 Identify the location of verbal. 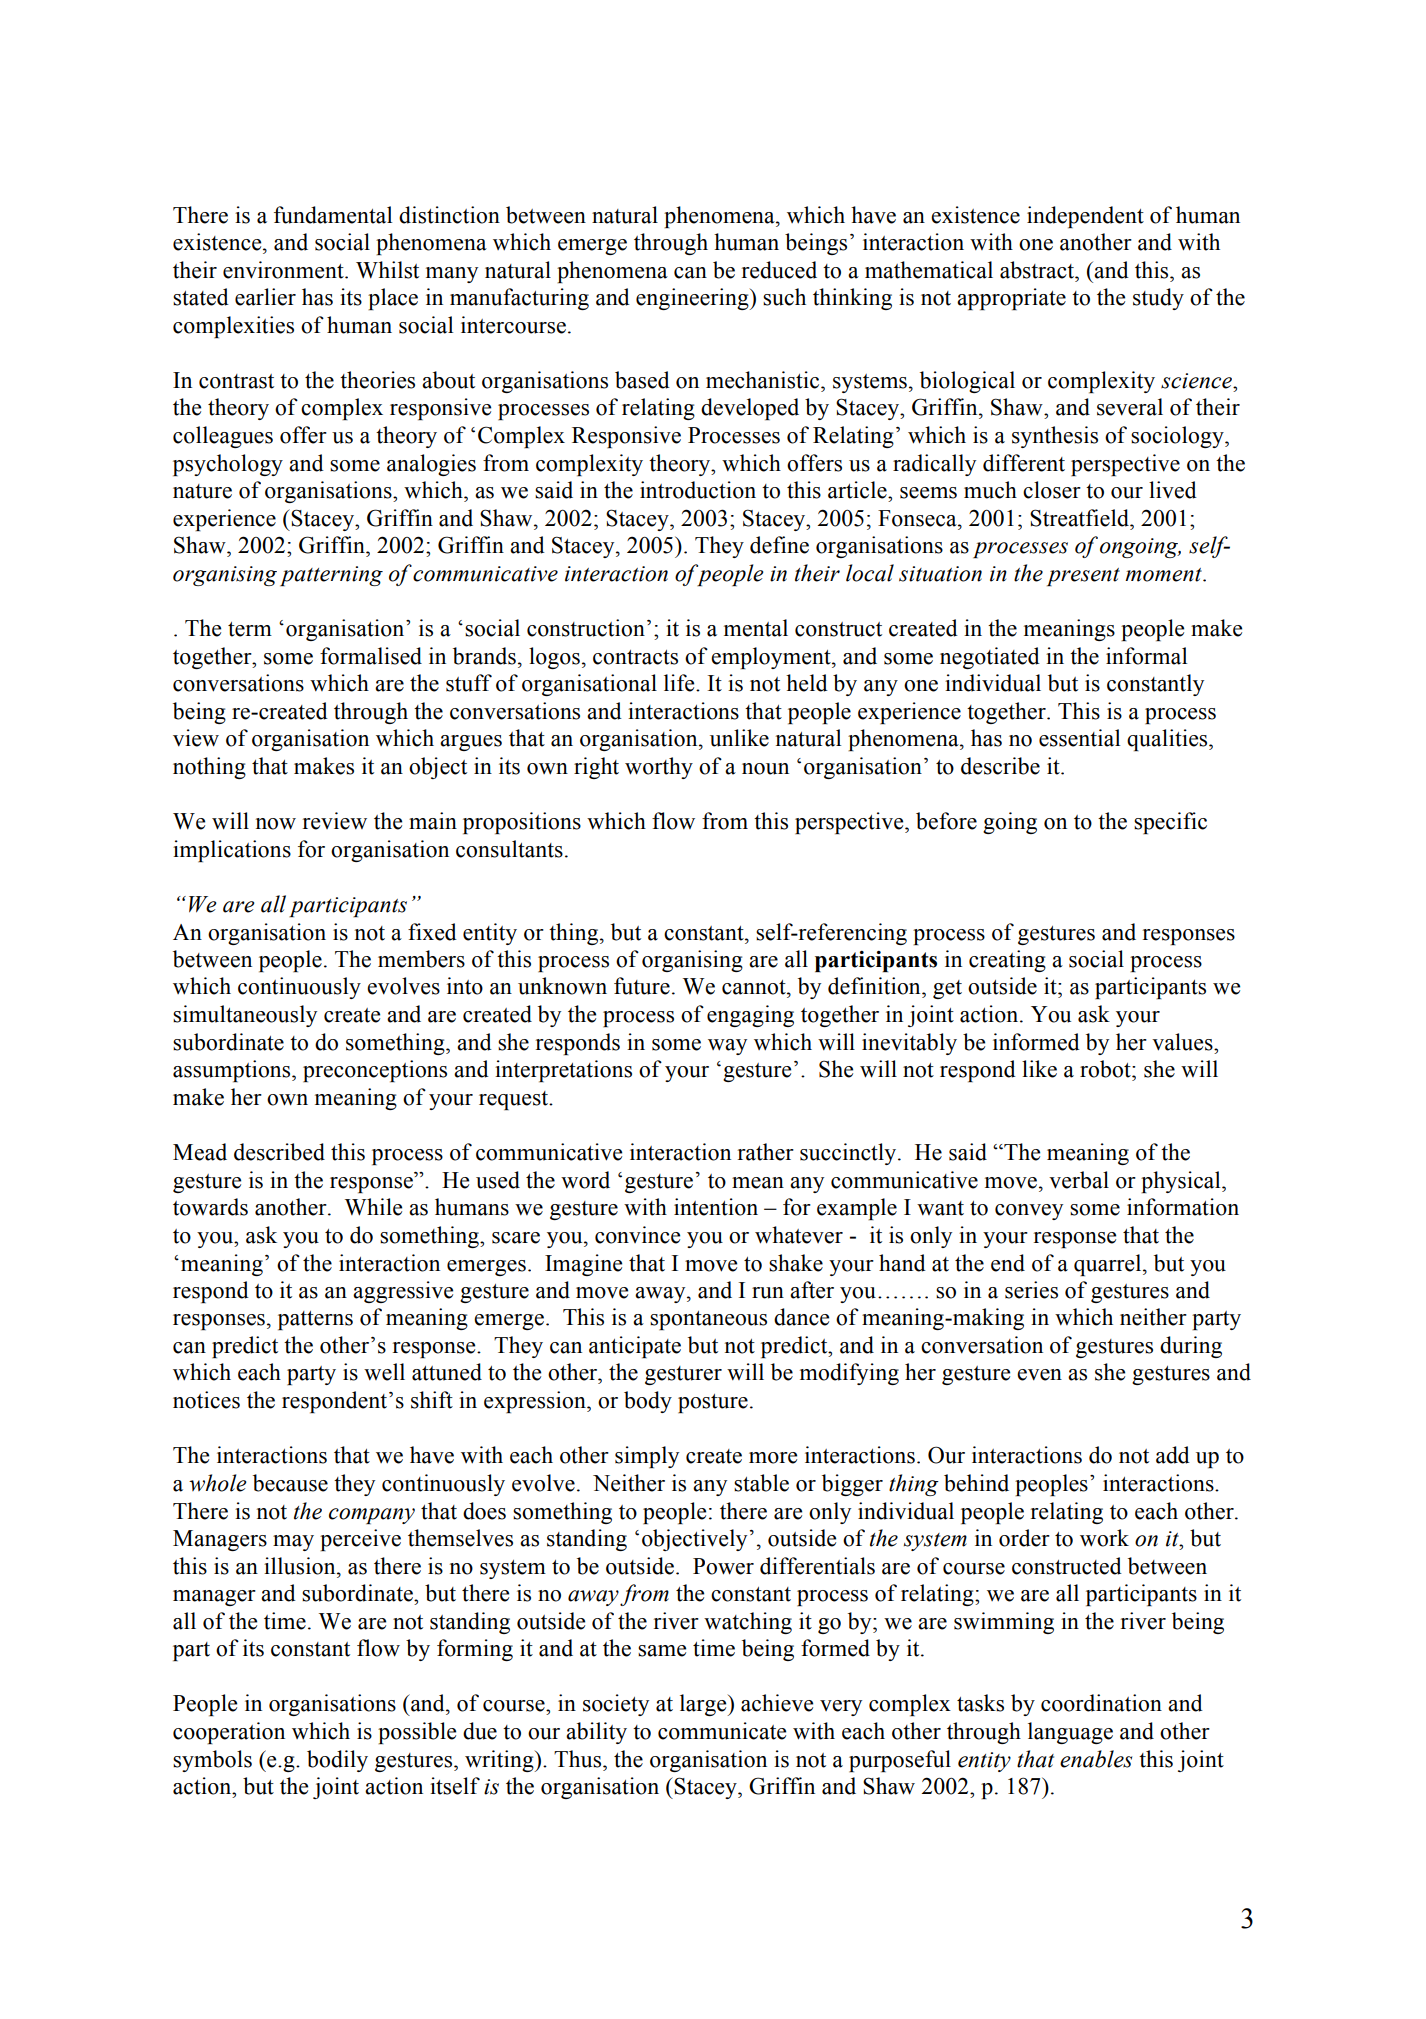
(1079, 1180).
